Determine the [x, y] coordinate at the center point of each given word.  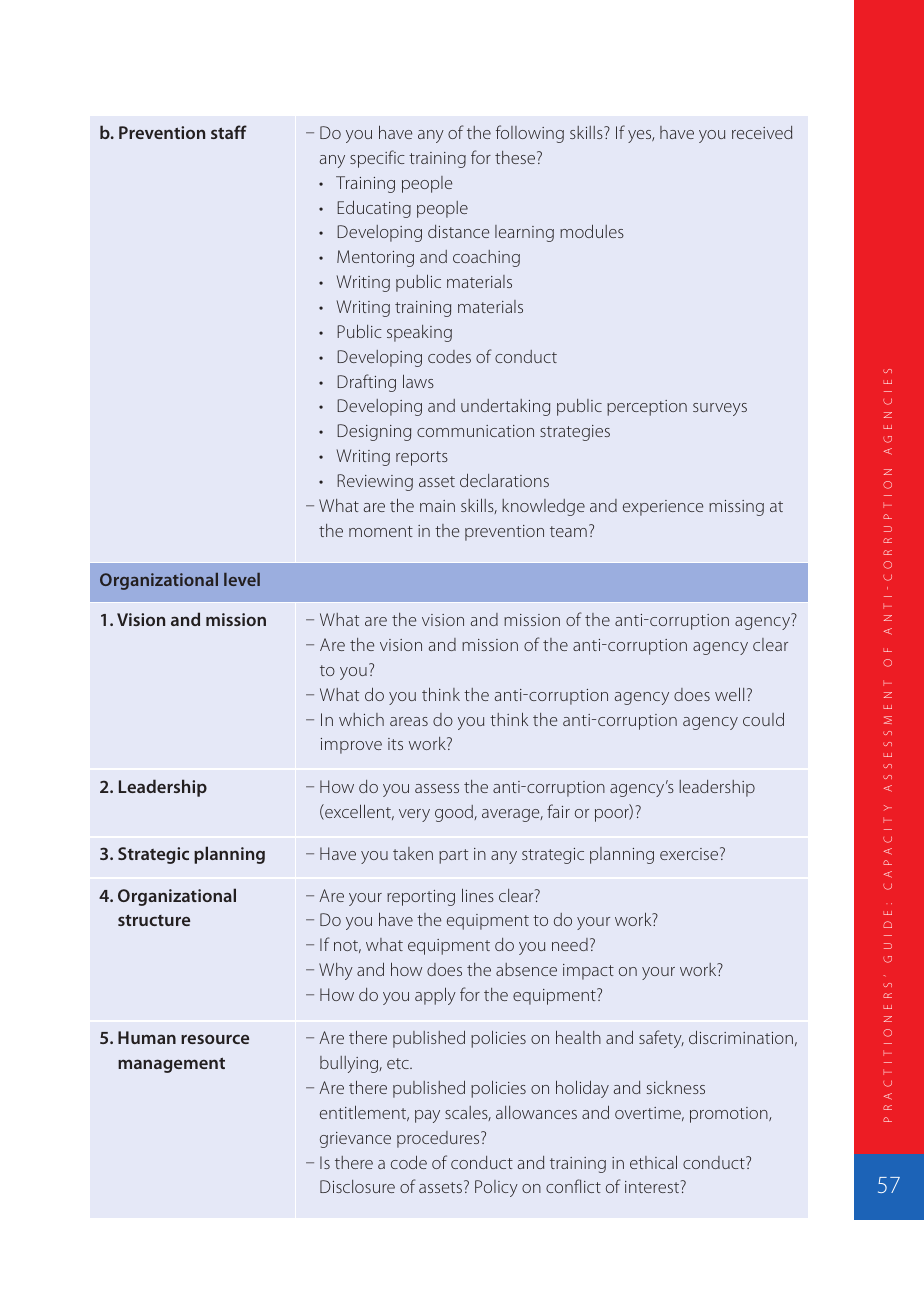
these [516, 157]
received [762, 132]
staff [229, 132]
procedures [439, 1139]
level [242, 579]
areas [409, 721]
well [729, 694]
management [171, 1065]
